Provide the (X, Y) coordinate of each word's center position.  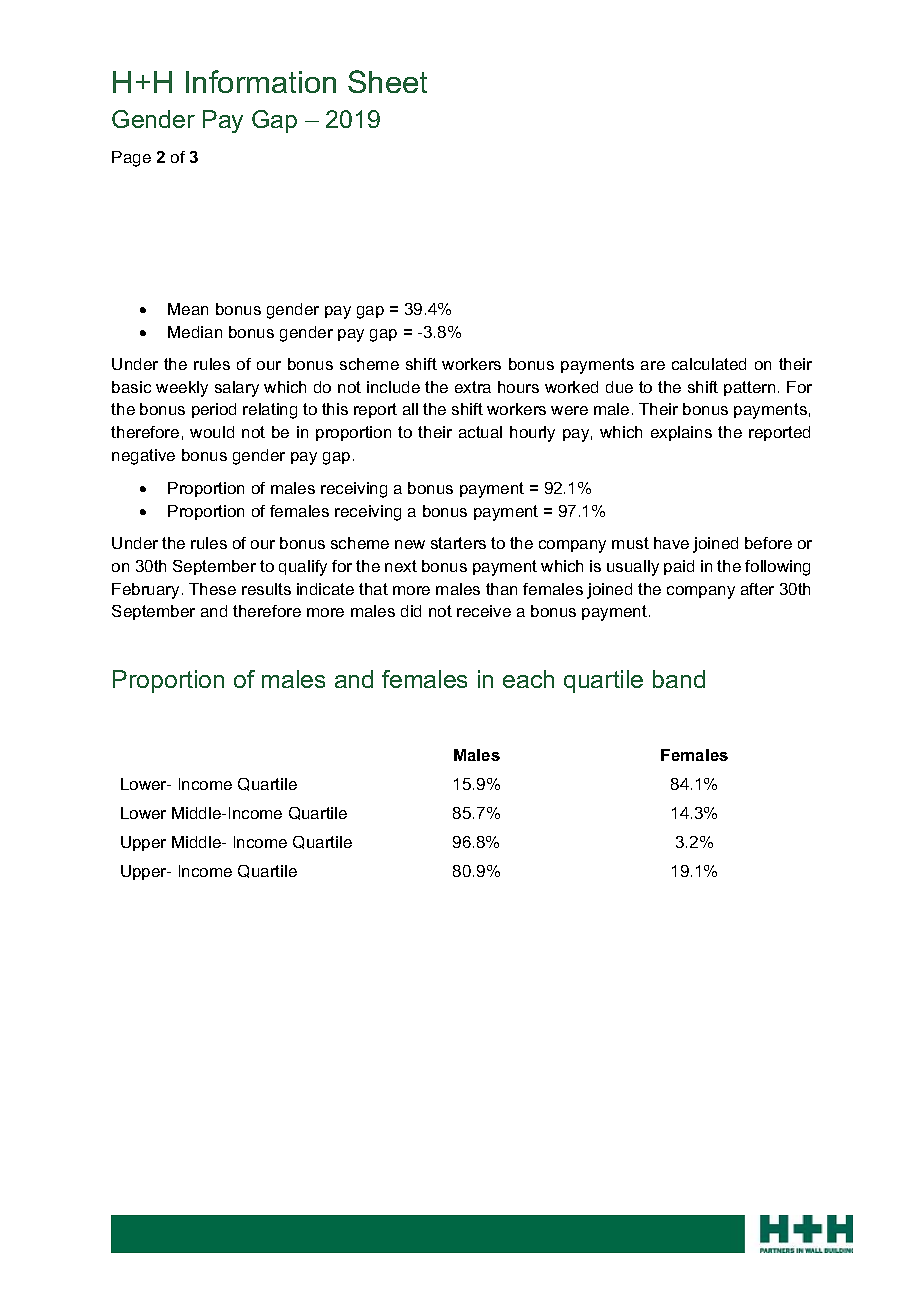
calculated (709, 364)
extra (473, 387)
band (679, 679)
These (212, 589)
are (653, 365)
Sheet (387, 81)
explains (681, 433)
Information (261, 81)
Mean (188, 309)
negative (143, 457)
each (528, 679)
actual (480, 432)
